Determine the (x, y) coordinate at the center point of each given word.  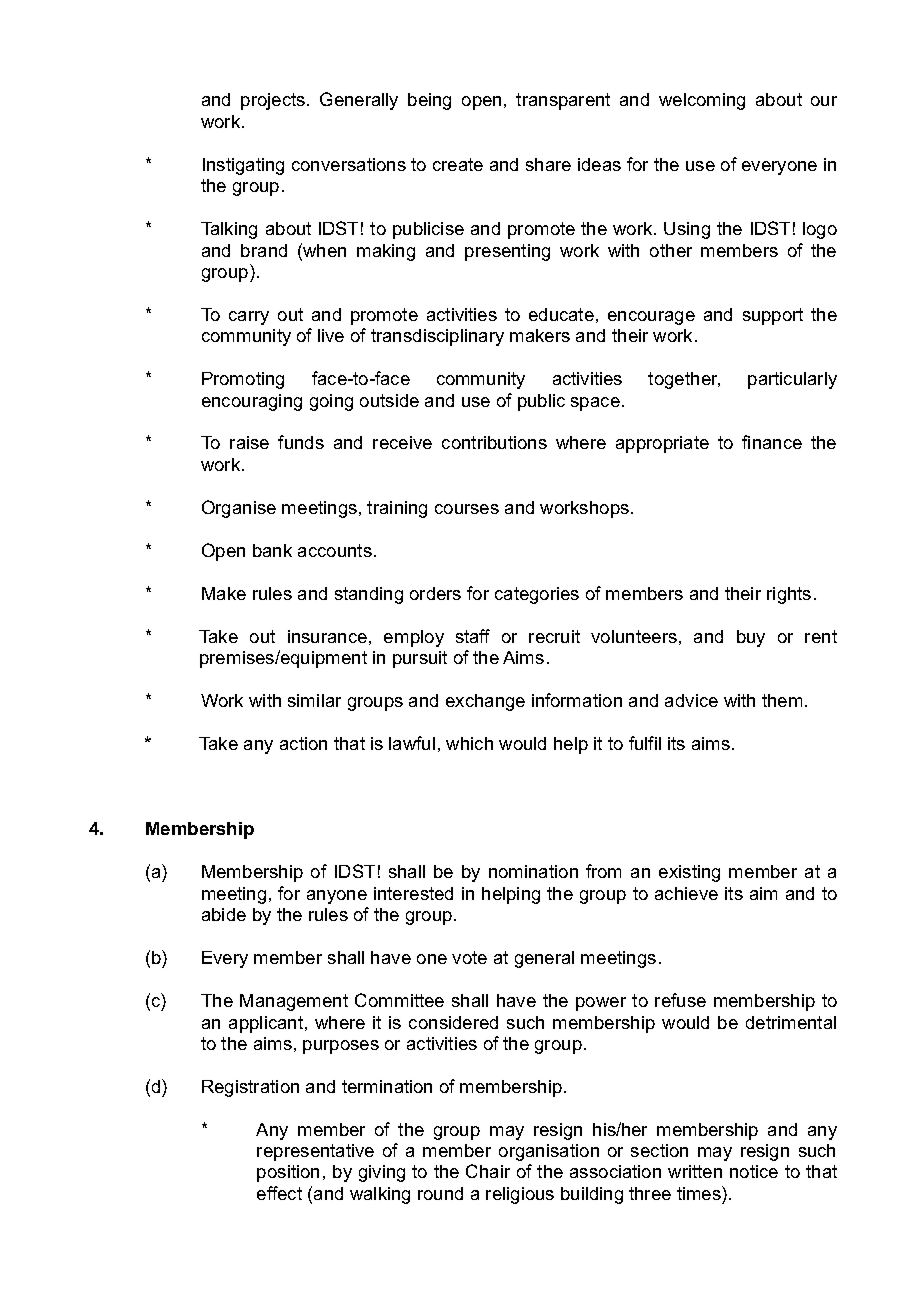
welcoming (702, 101)
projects (273, 101)
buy (751, 638)
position (288, 1173)
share (548, 164)
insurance (327, 636)
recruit (554, 636)
